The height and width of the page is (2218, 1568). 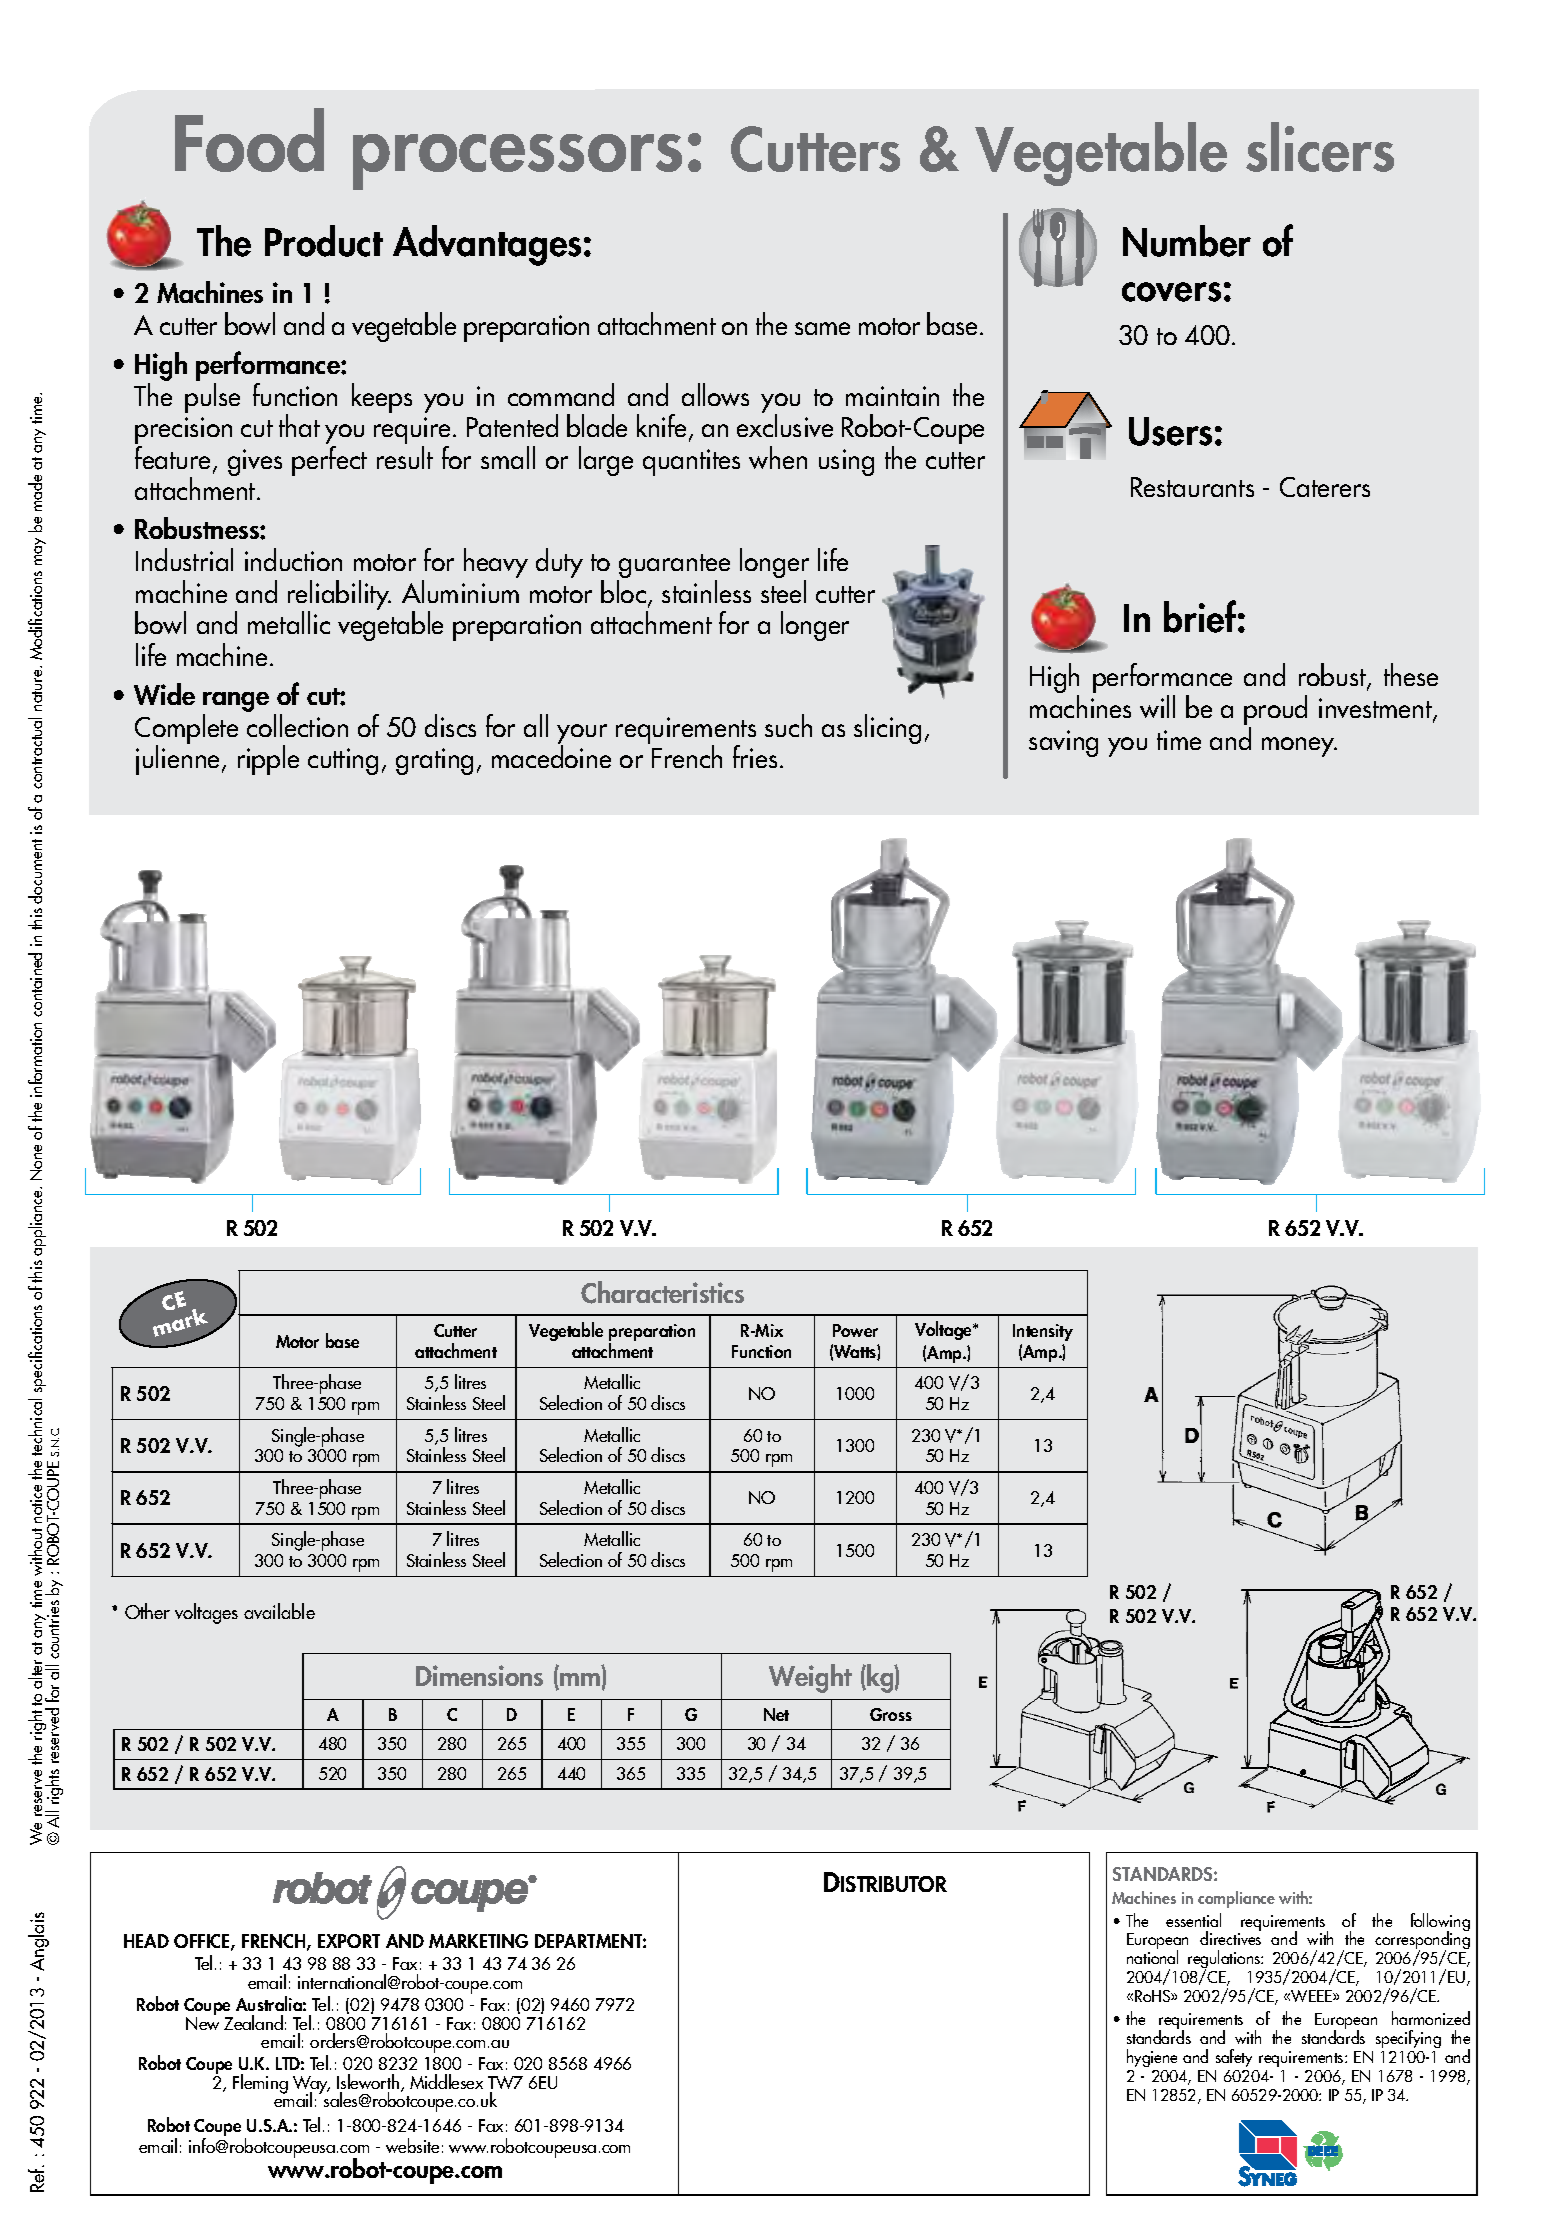 I want to click on Number, so click(x=1187, y=241).
